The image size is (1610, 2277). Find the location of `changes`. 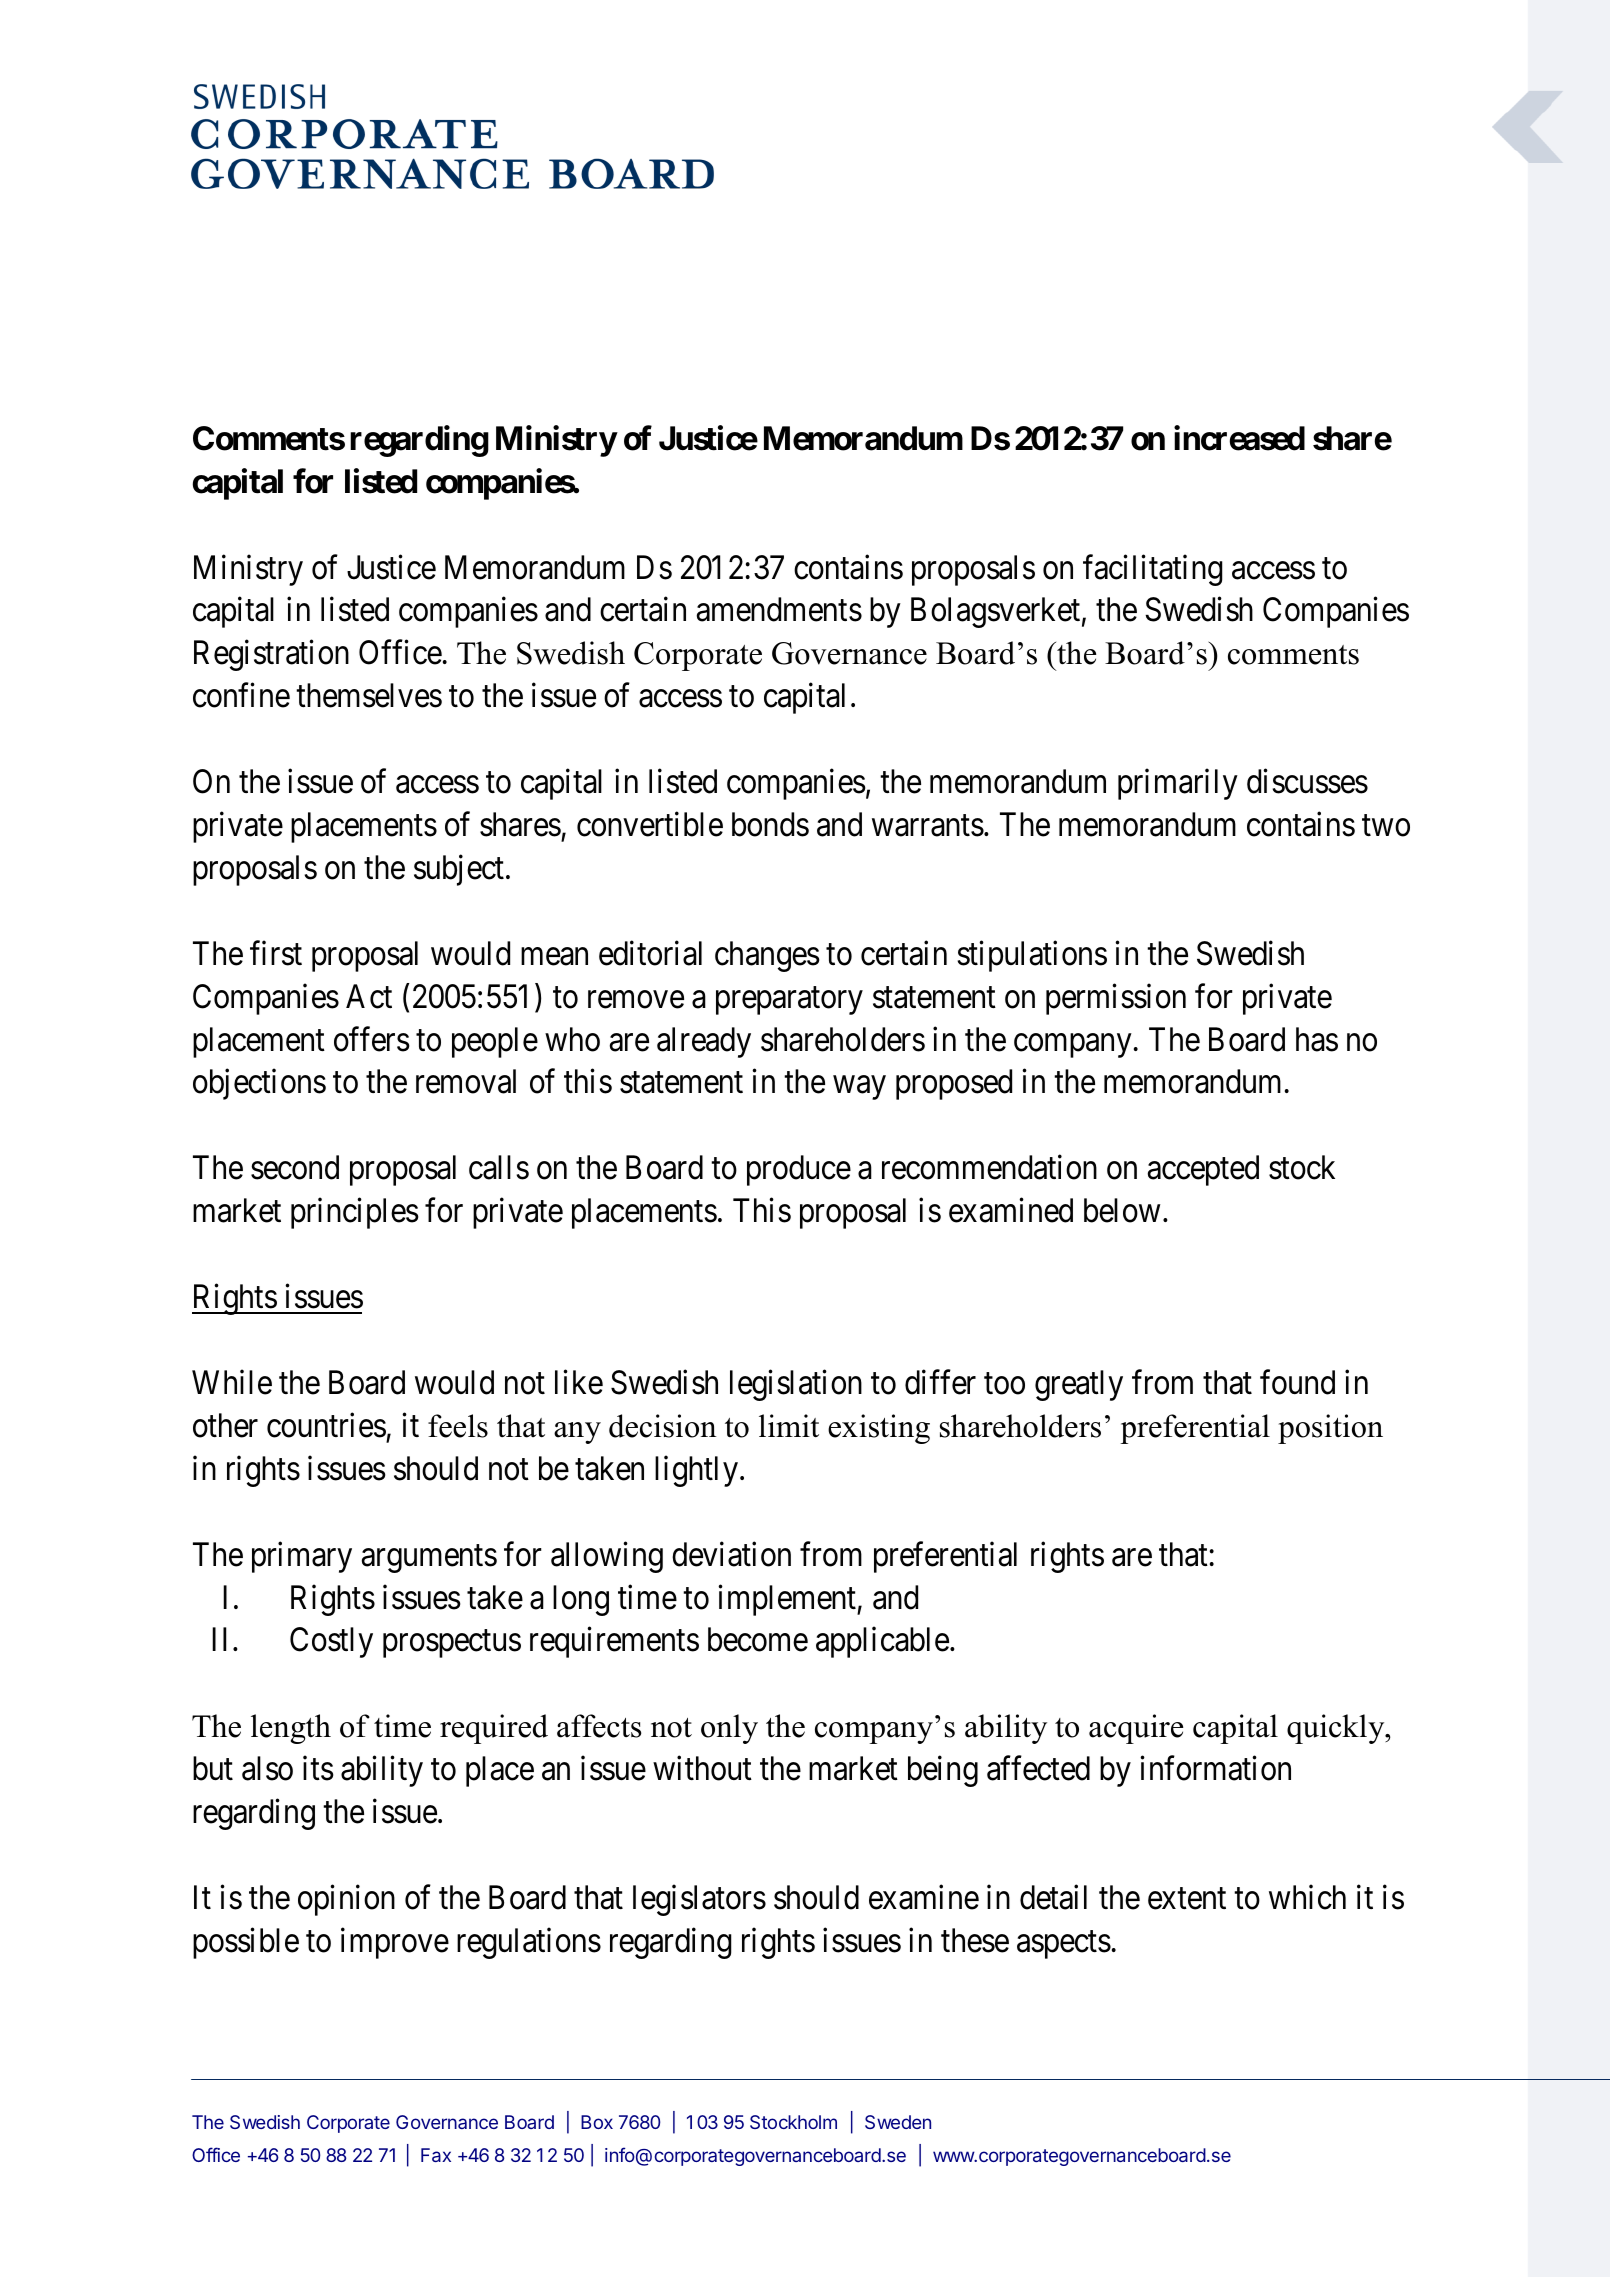

changes is located at coordinates (767, 956).
